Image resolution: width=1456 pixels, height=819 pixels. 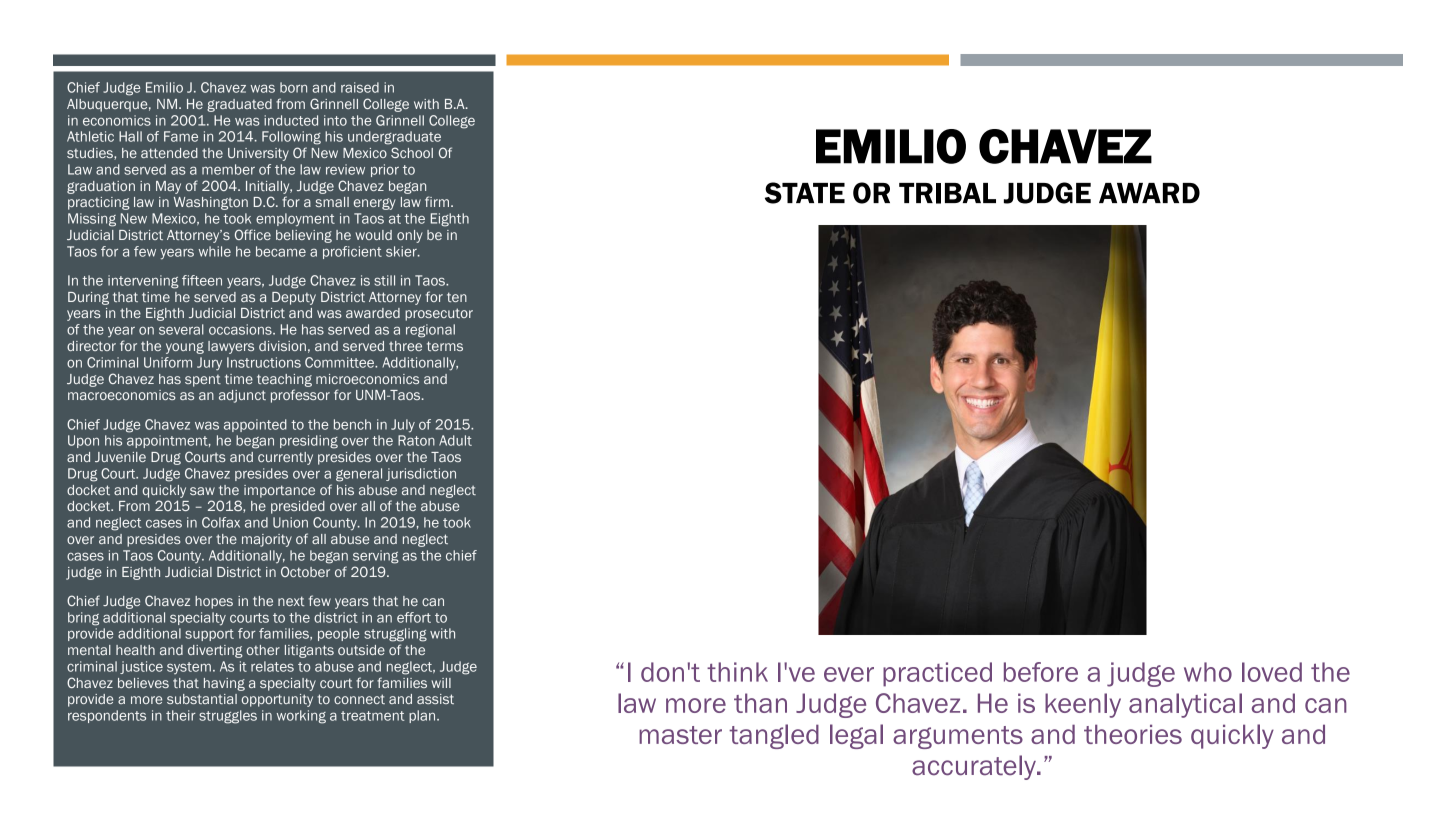 What do you see at coordinates (228, 717) in the screenshot?
I see `struggles` at bounding box center [228, 717].
